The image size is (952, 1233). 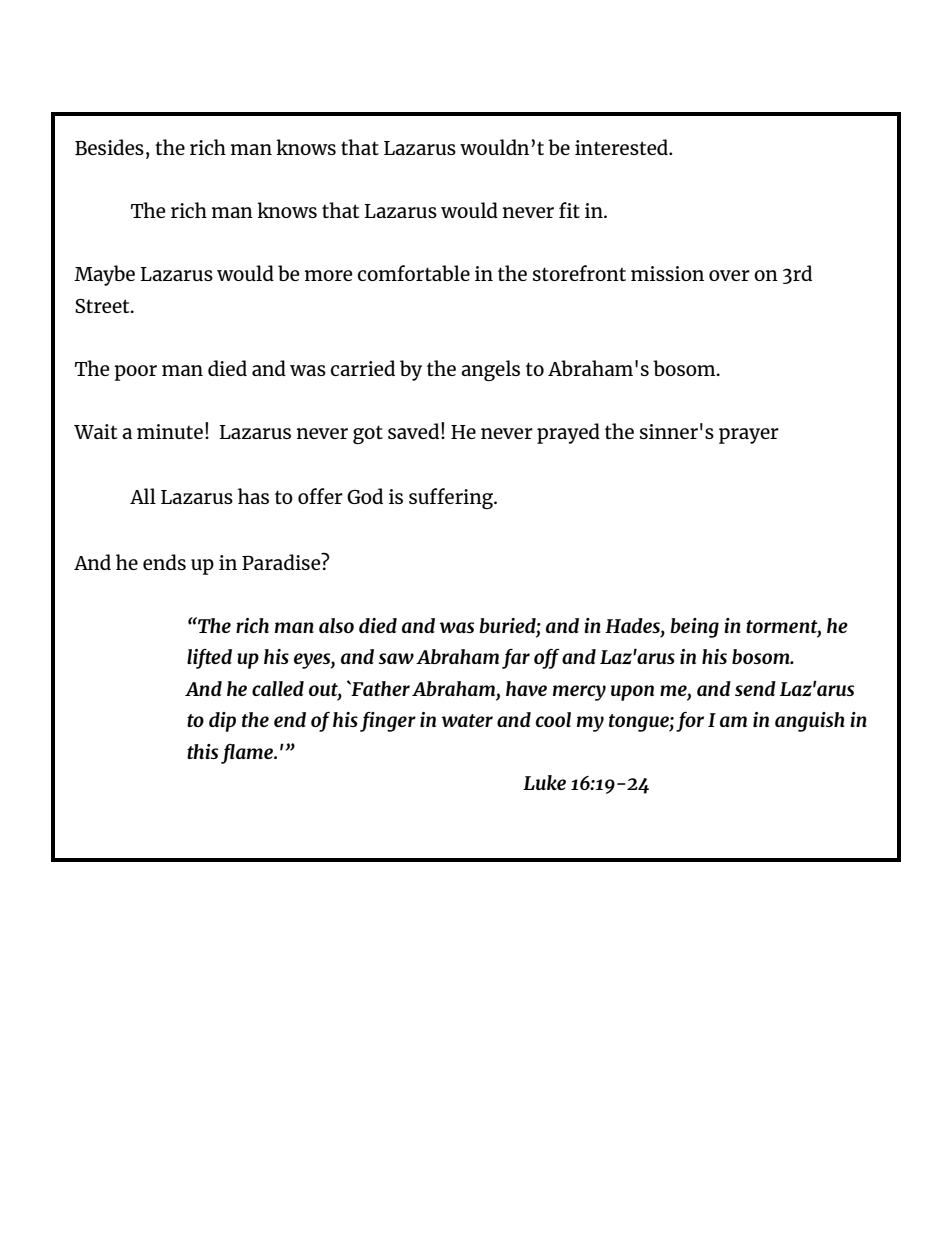 I want to click on prayer, so click(x=749, y=436).
